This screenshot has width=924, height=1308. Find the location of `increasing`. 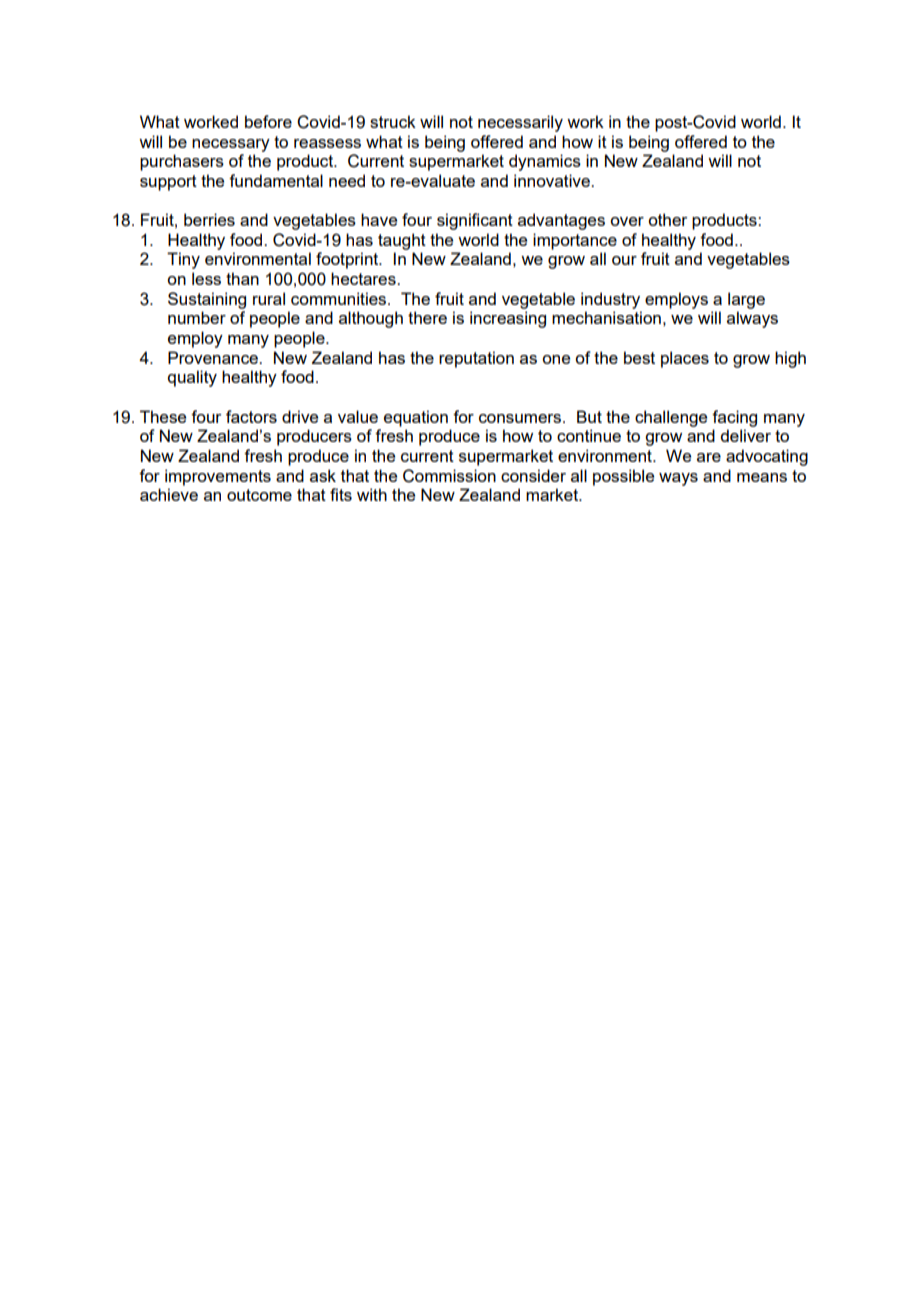

increasing is located at coordinates (508, 319).
